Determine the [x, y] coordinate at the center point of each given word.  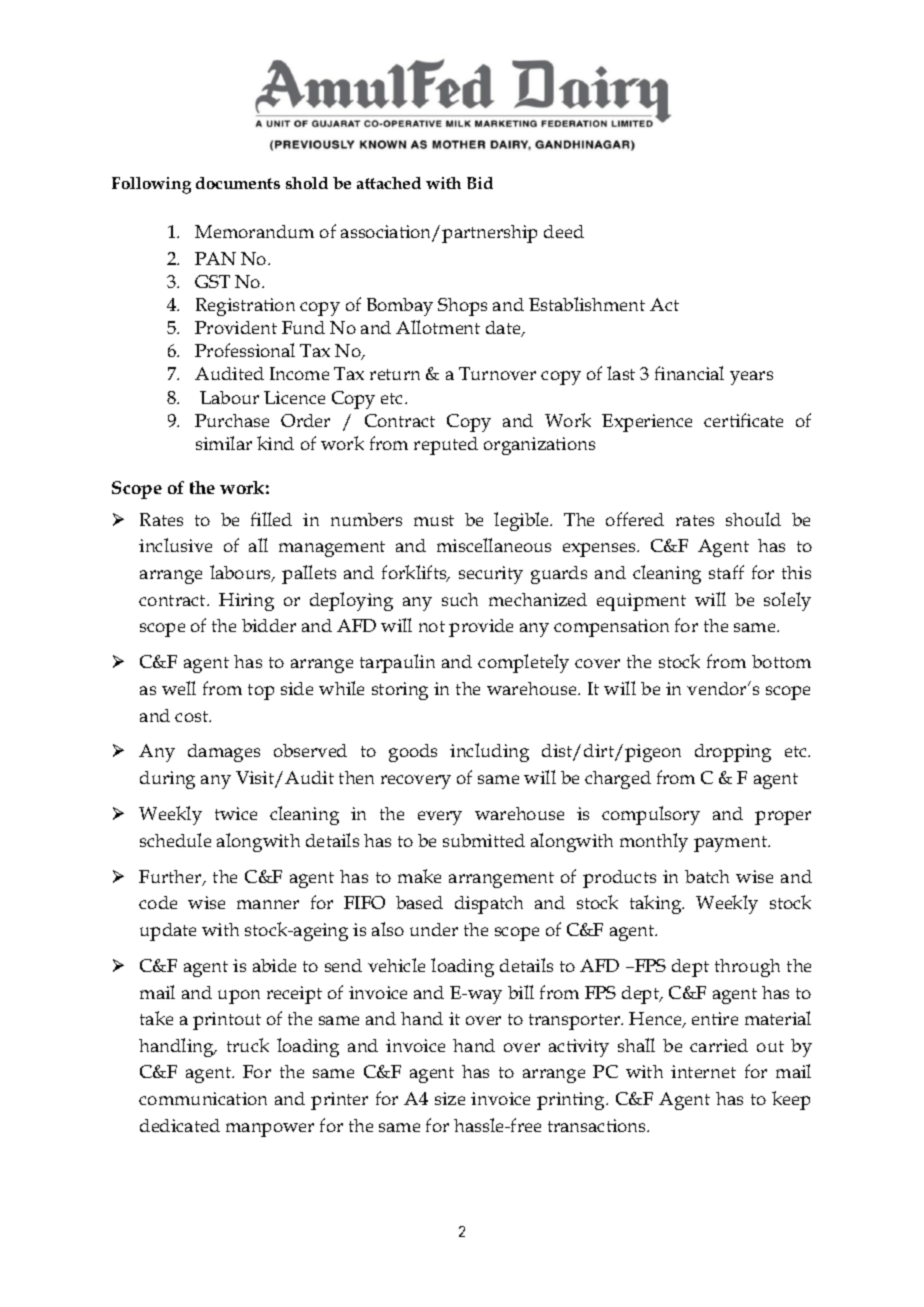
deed [564, 231]
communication [203, 1098]
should [753, 519]
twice [236, 813]
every [440, 818]
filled [271, 519]
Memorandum [254, 231]
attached [389, 183]
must [434, 520]
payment [731, 844]
